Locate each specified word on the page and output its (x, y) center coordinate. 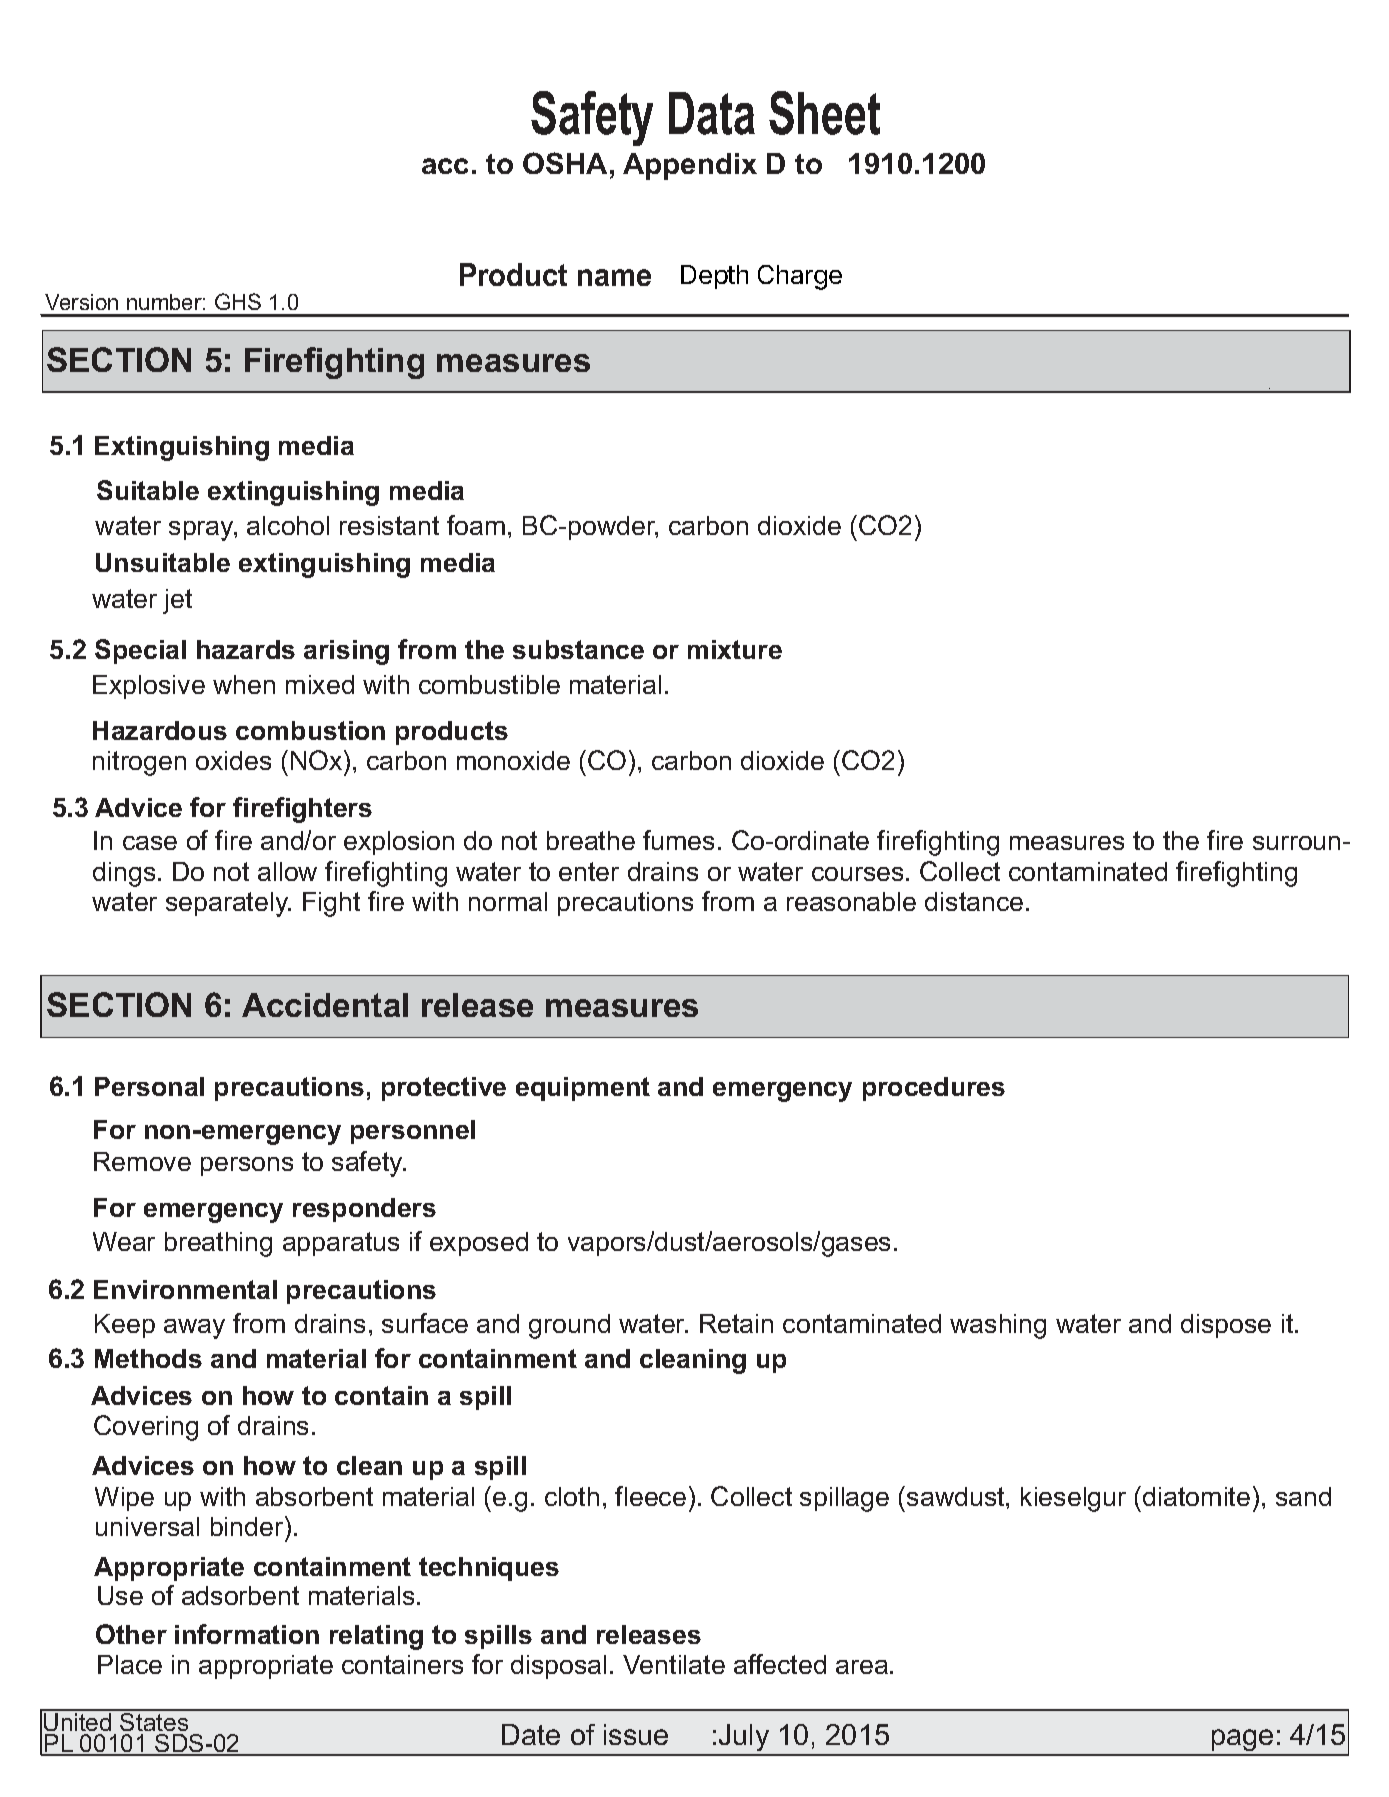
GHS (238, 301)
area (862, 1667)
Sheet (824, 113)
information (247, 1634)
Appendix (690, 166)
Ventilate (674, 1664)
